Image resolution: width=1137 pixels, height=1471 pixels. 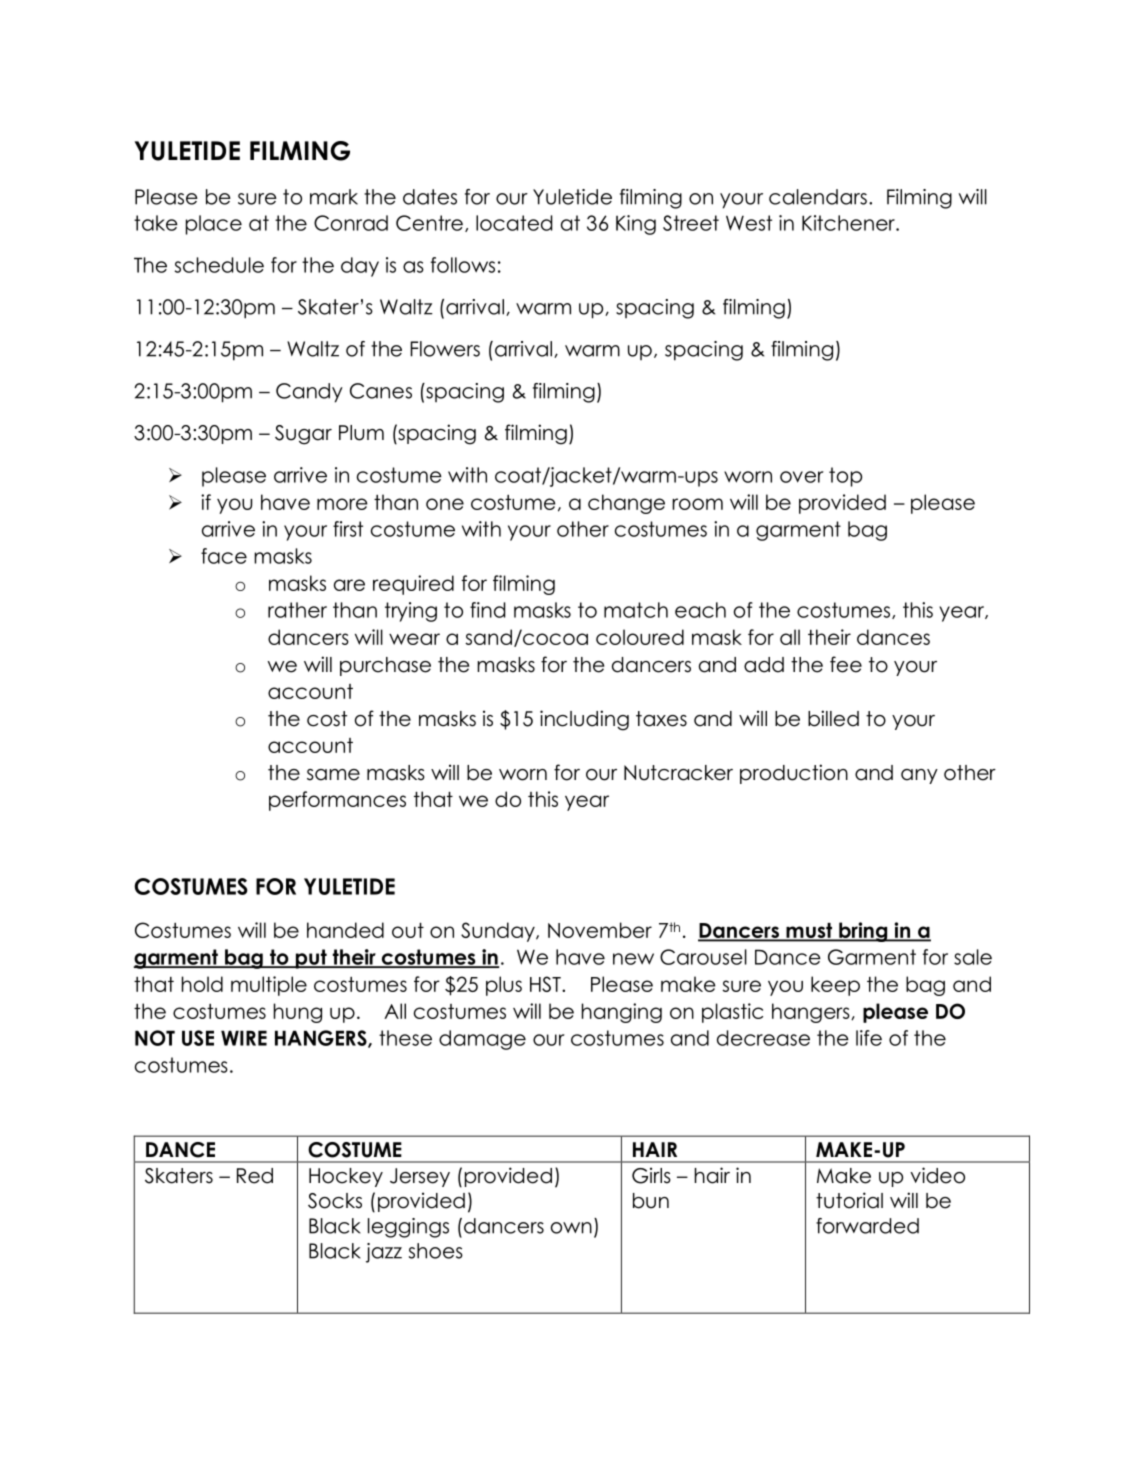 What do you see at coordinates (584, 720) in the document?
I see `including` at bounding box center [584, 720].
